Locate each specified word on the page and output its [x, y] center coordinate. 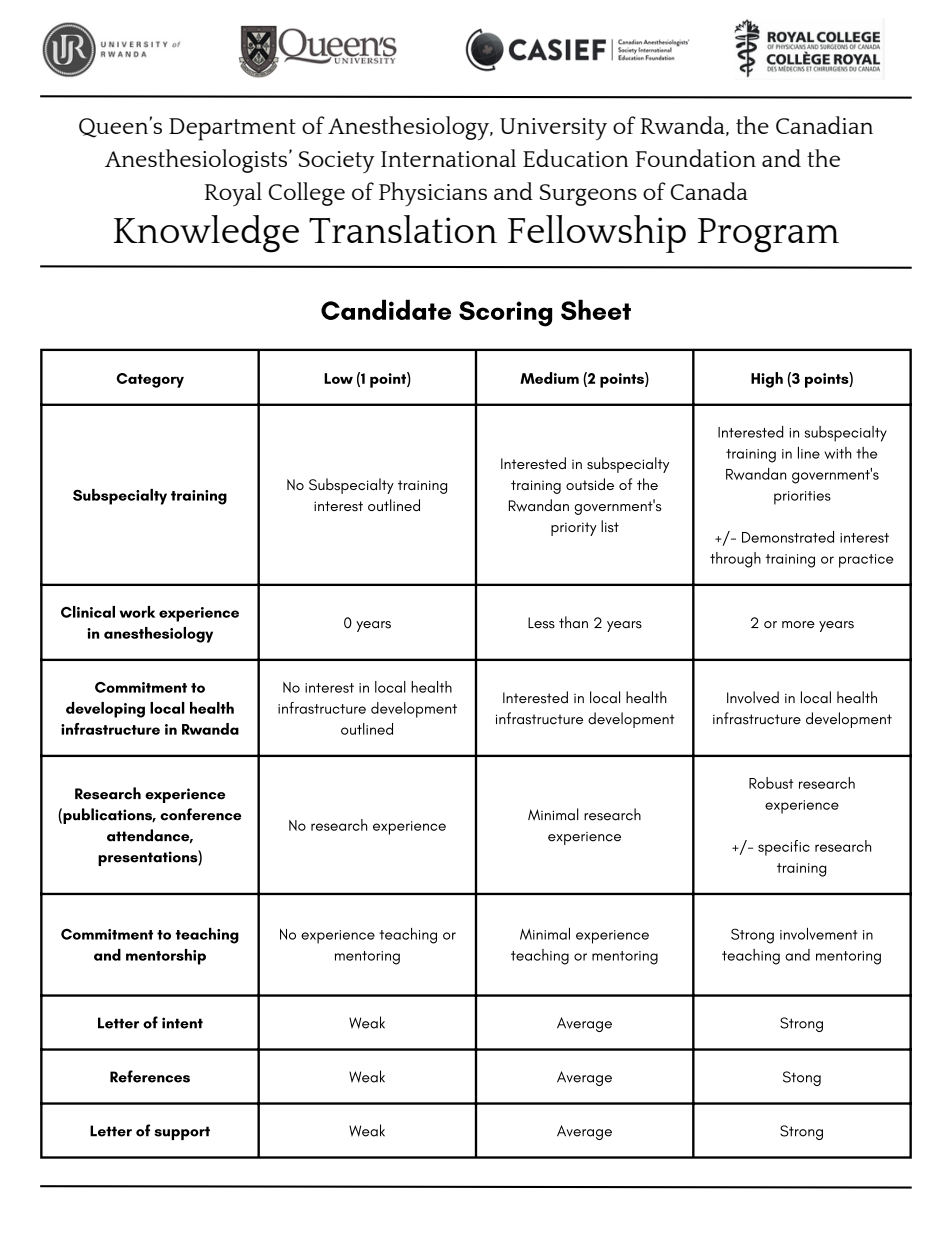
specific [784, 848]
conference [201, 814]
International [448, 158]
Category [150, 380]
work [137, 612]
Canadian [824, 125]
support [182, 1133]
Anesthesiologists [197, 161]
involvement [819, 934]
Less [541, 623]
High [767, 380]
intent [182, 1023]
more [798, 624]
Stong [802, 1078]
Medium [549, 378]
